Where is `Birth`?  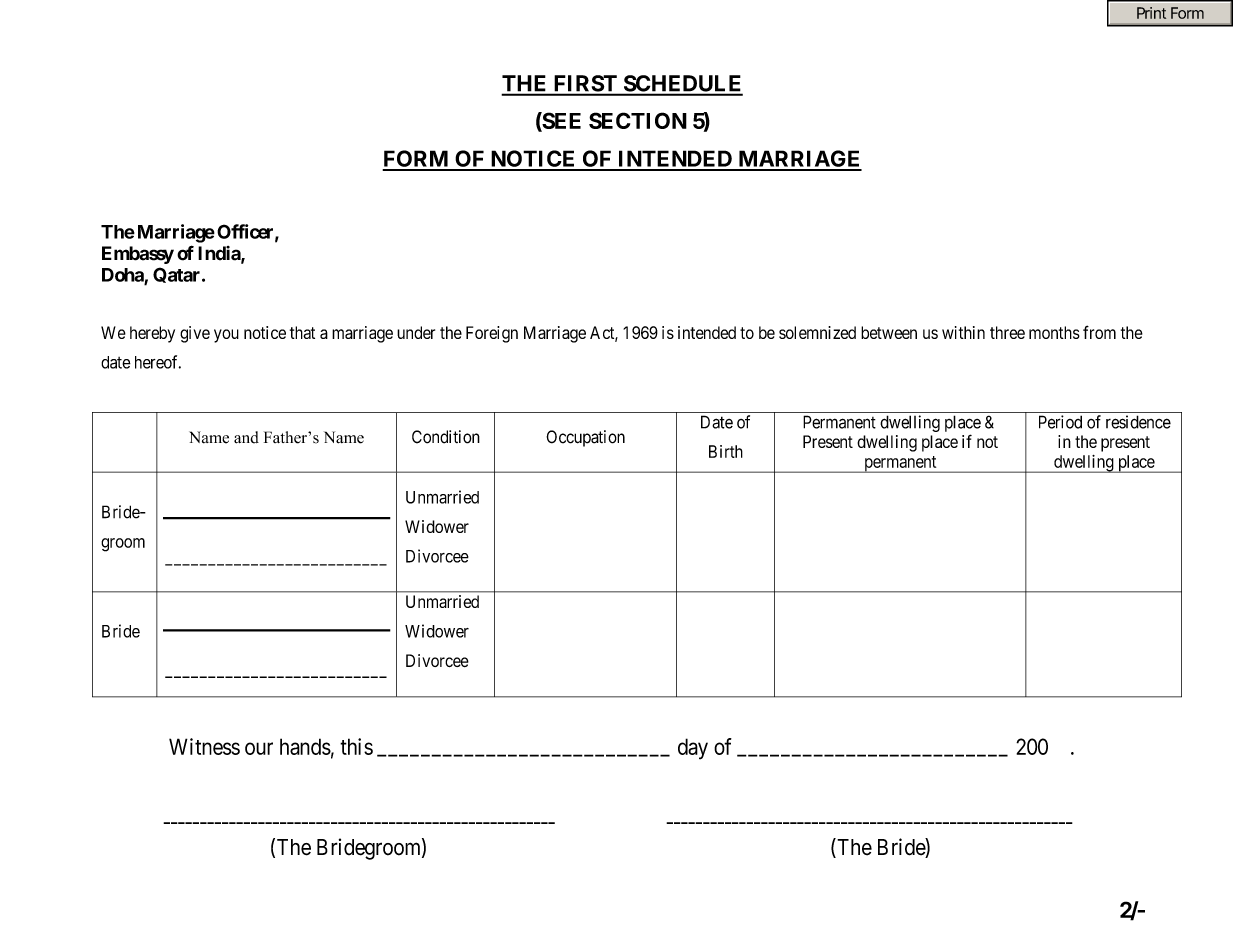 Birth is located at coordinates (726, 451).
